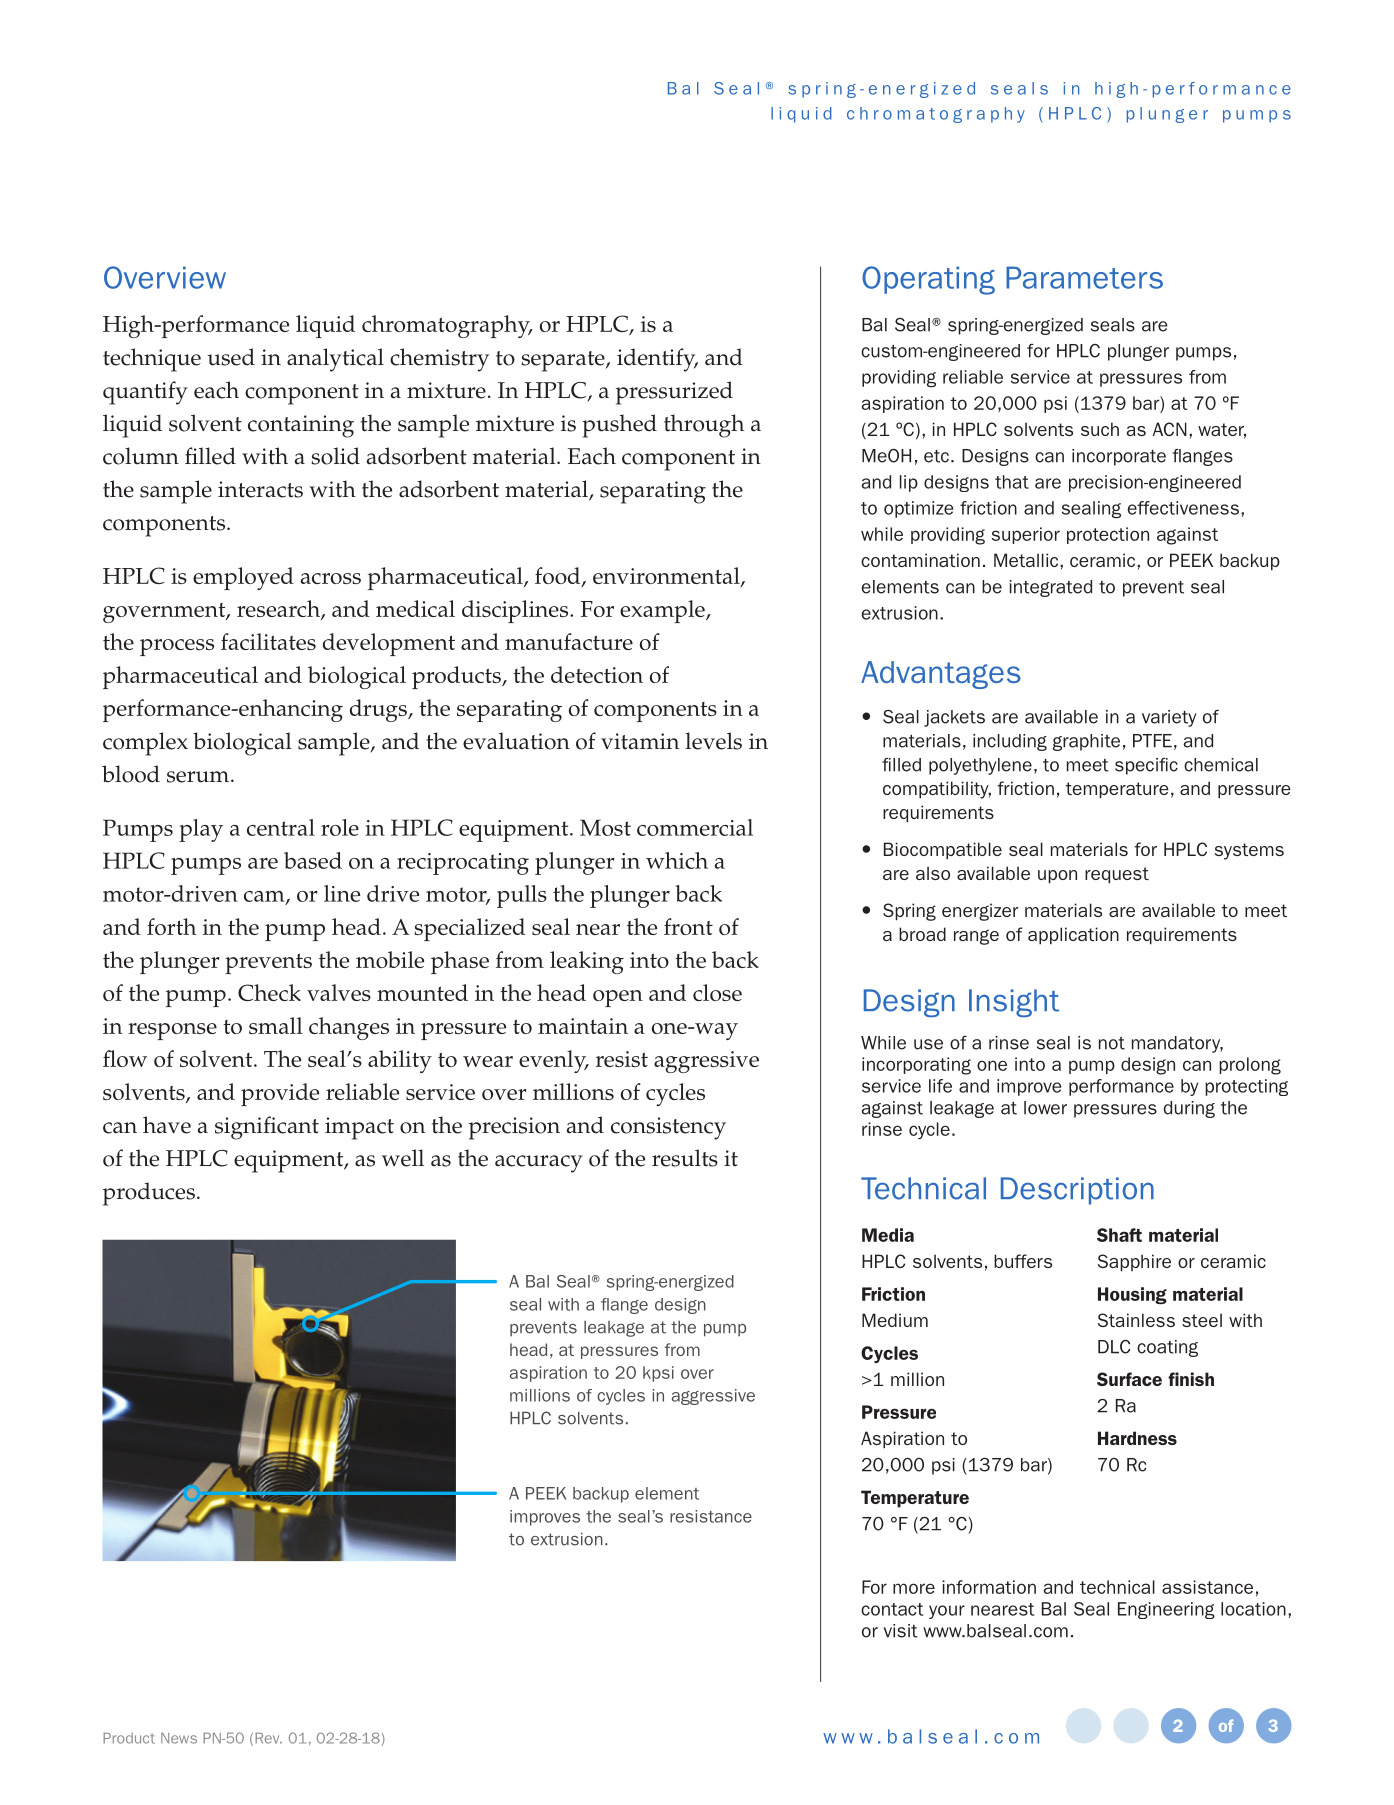 This screenshot has height=1805, width=1394. What do you see at coordinates (657, 360) in the screenshot?
I see `identify` at bounding box center [657, 360].
